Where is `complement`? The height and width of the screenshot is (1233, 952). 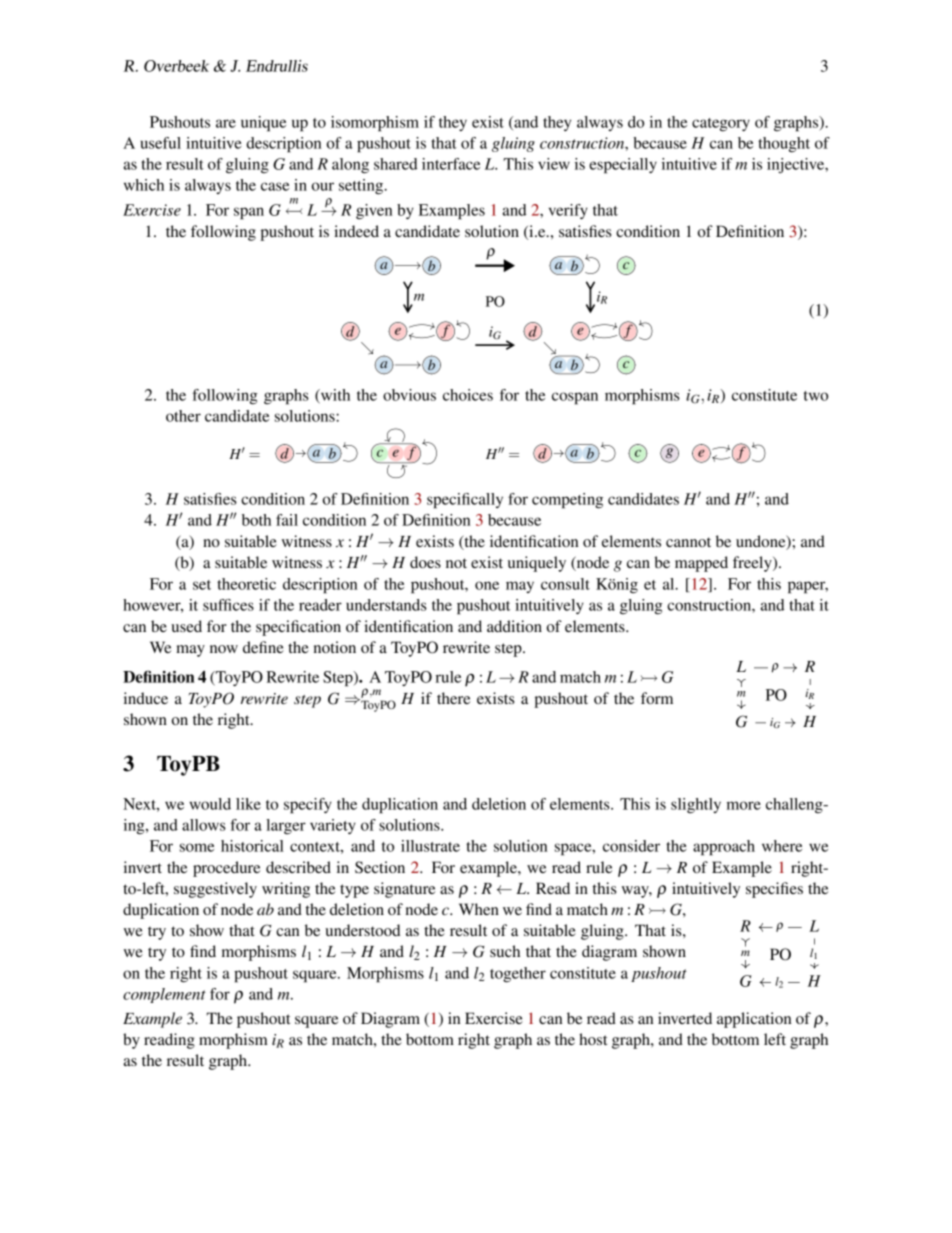 complement is located at coordinates (164, 995).
